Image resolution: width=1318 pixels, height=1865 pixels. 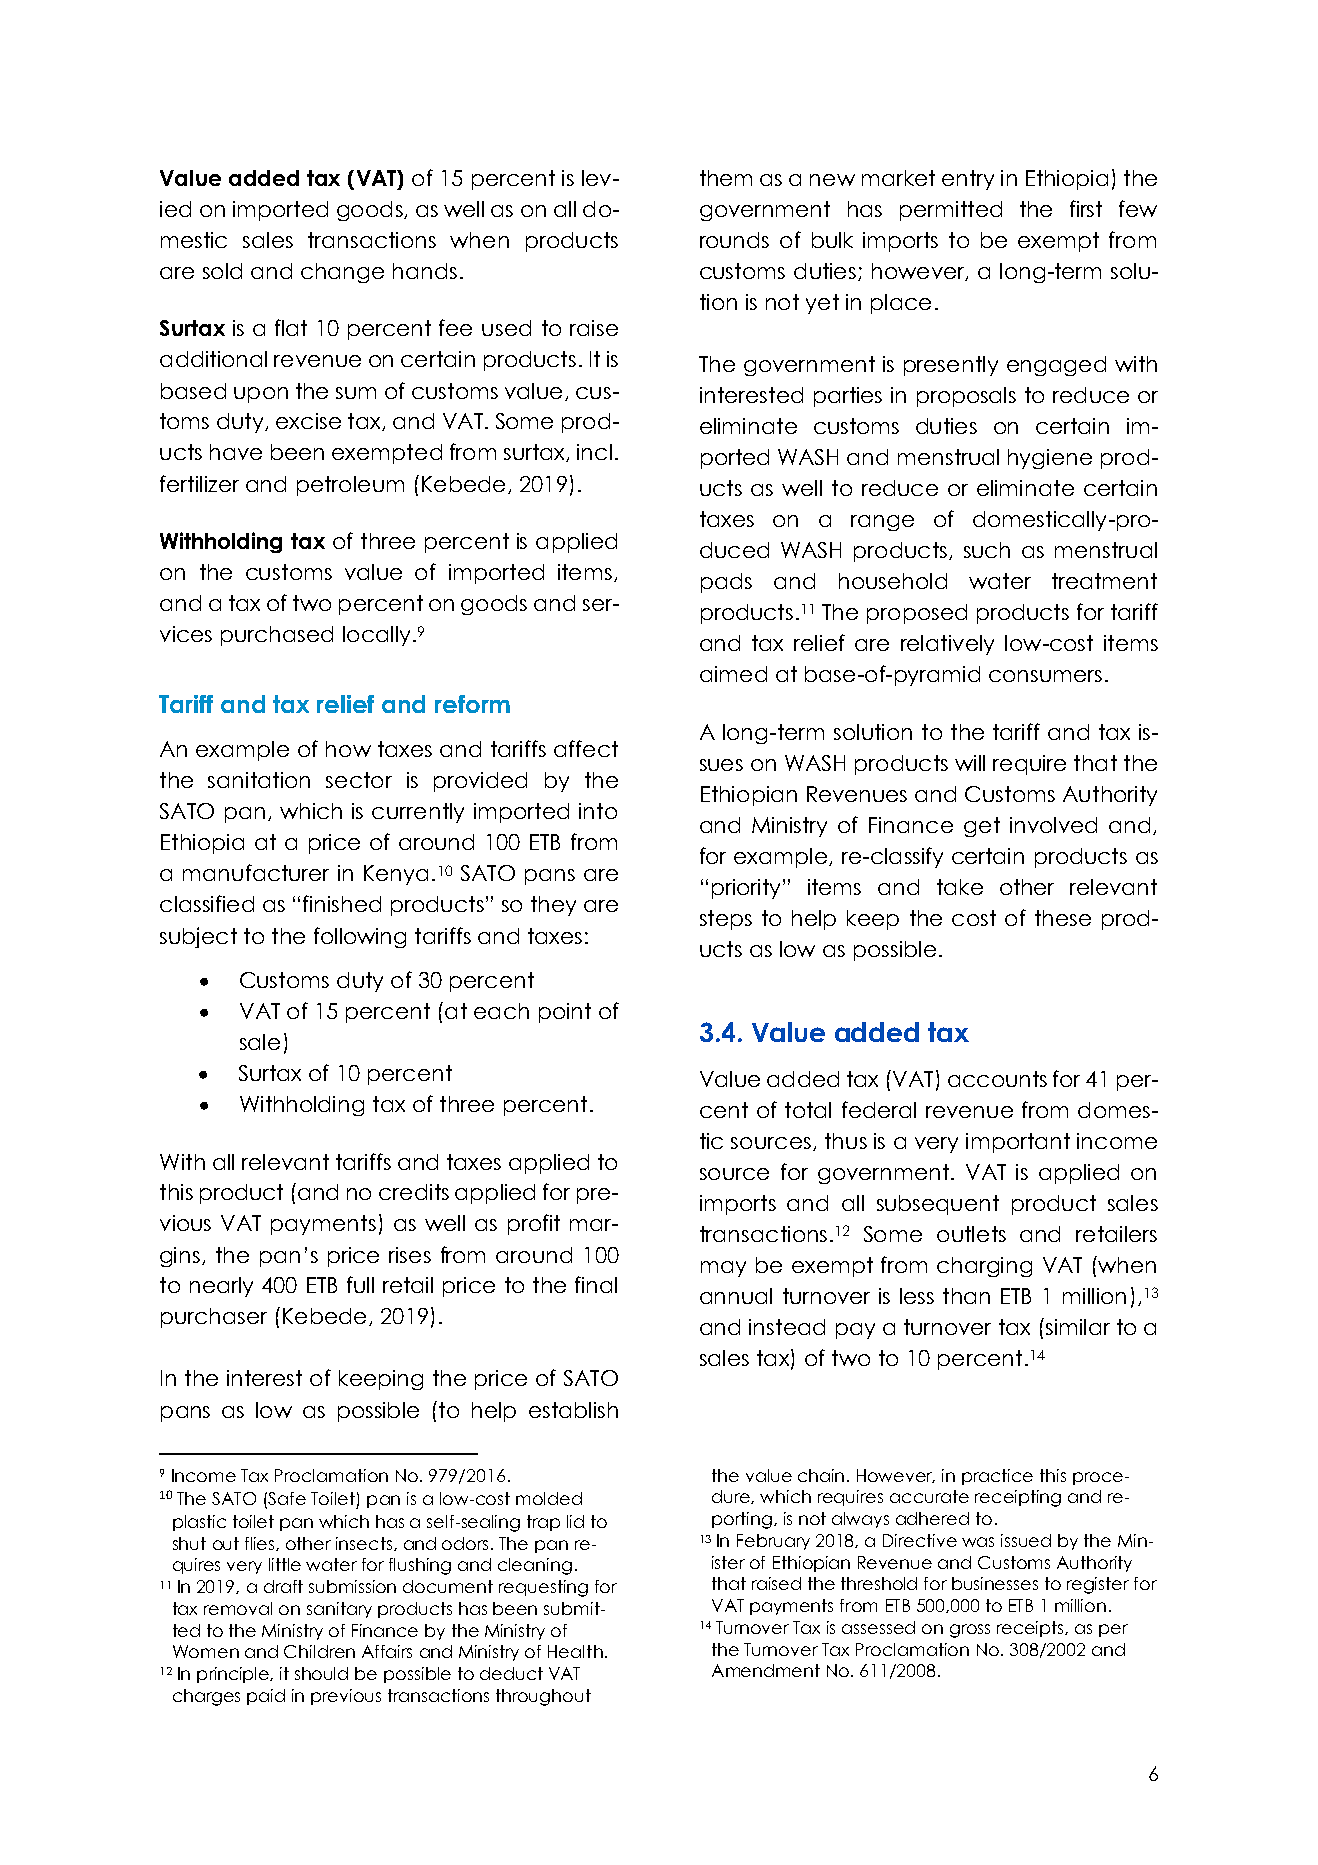 I want to click on pads, so click(x=726, y=583).
